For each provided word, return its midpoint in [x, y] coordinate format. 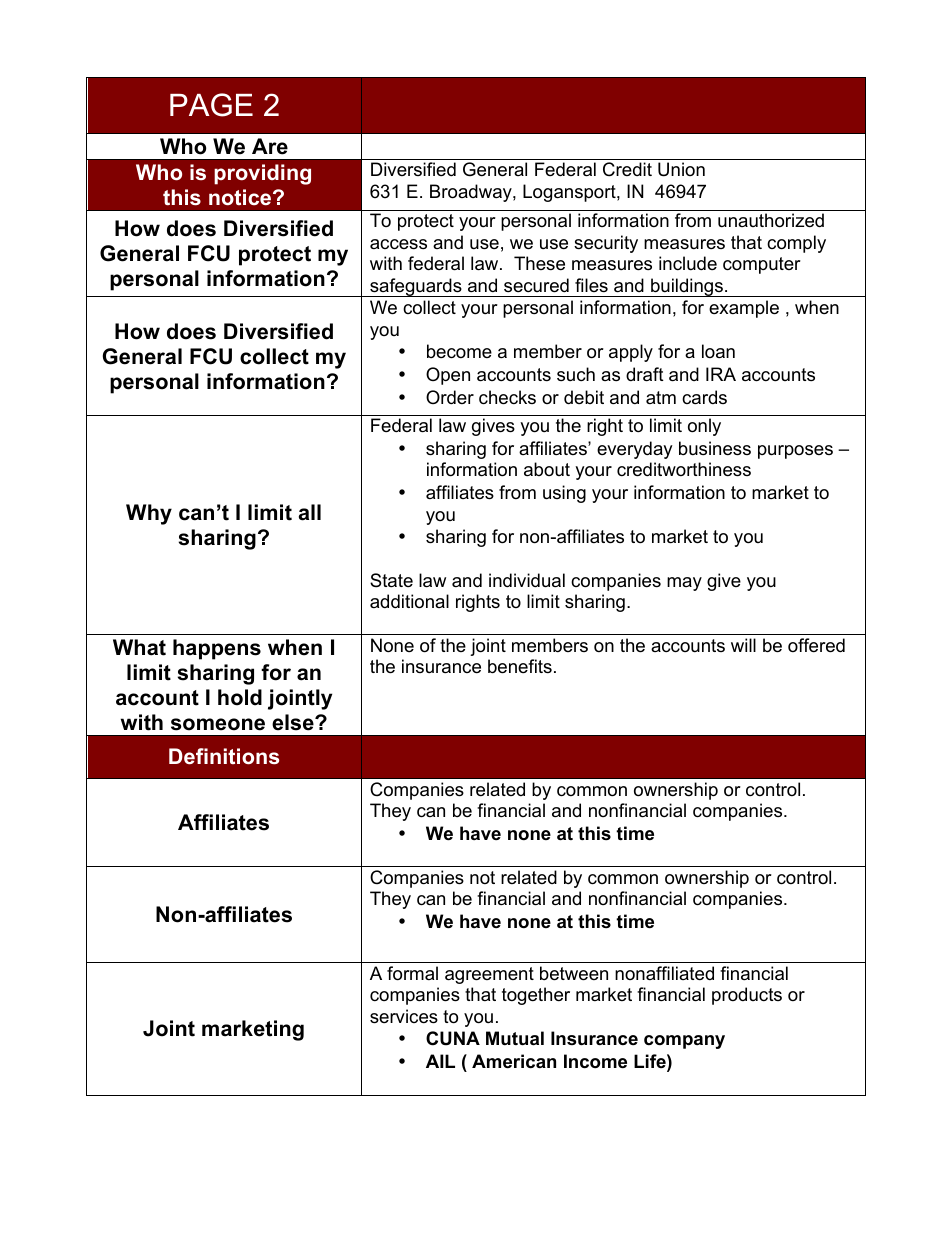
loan [718, 351]
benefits [520, 666]
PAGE [211, 105]
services [404, 1016]
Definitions [224, 756]
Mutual [515, 1038]
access [398, 244]
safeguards [416, 287]
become [459, 351]
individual [527, 580]
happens [217, 649]
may [684, 584]
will [743, 645]
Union [681, 169]
